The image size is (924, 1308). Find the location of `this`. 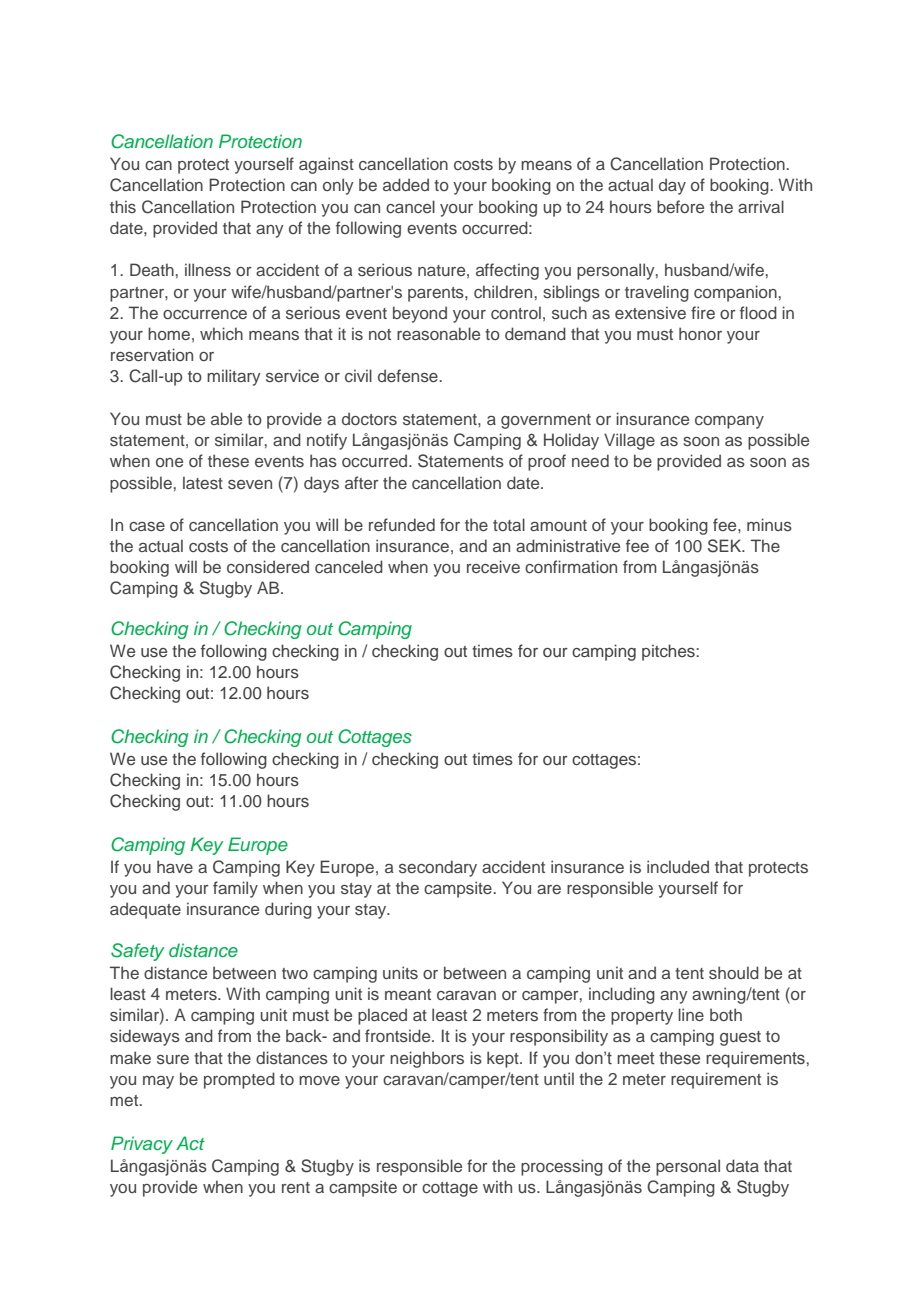

this is located at coordinates (123, 206).
